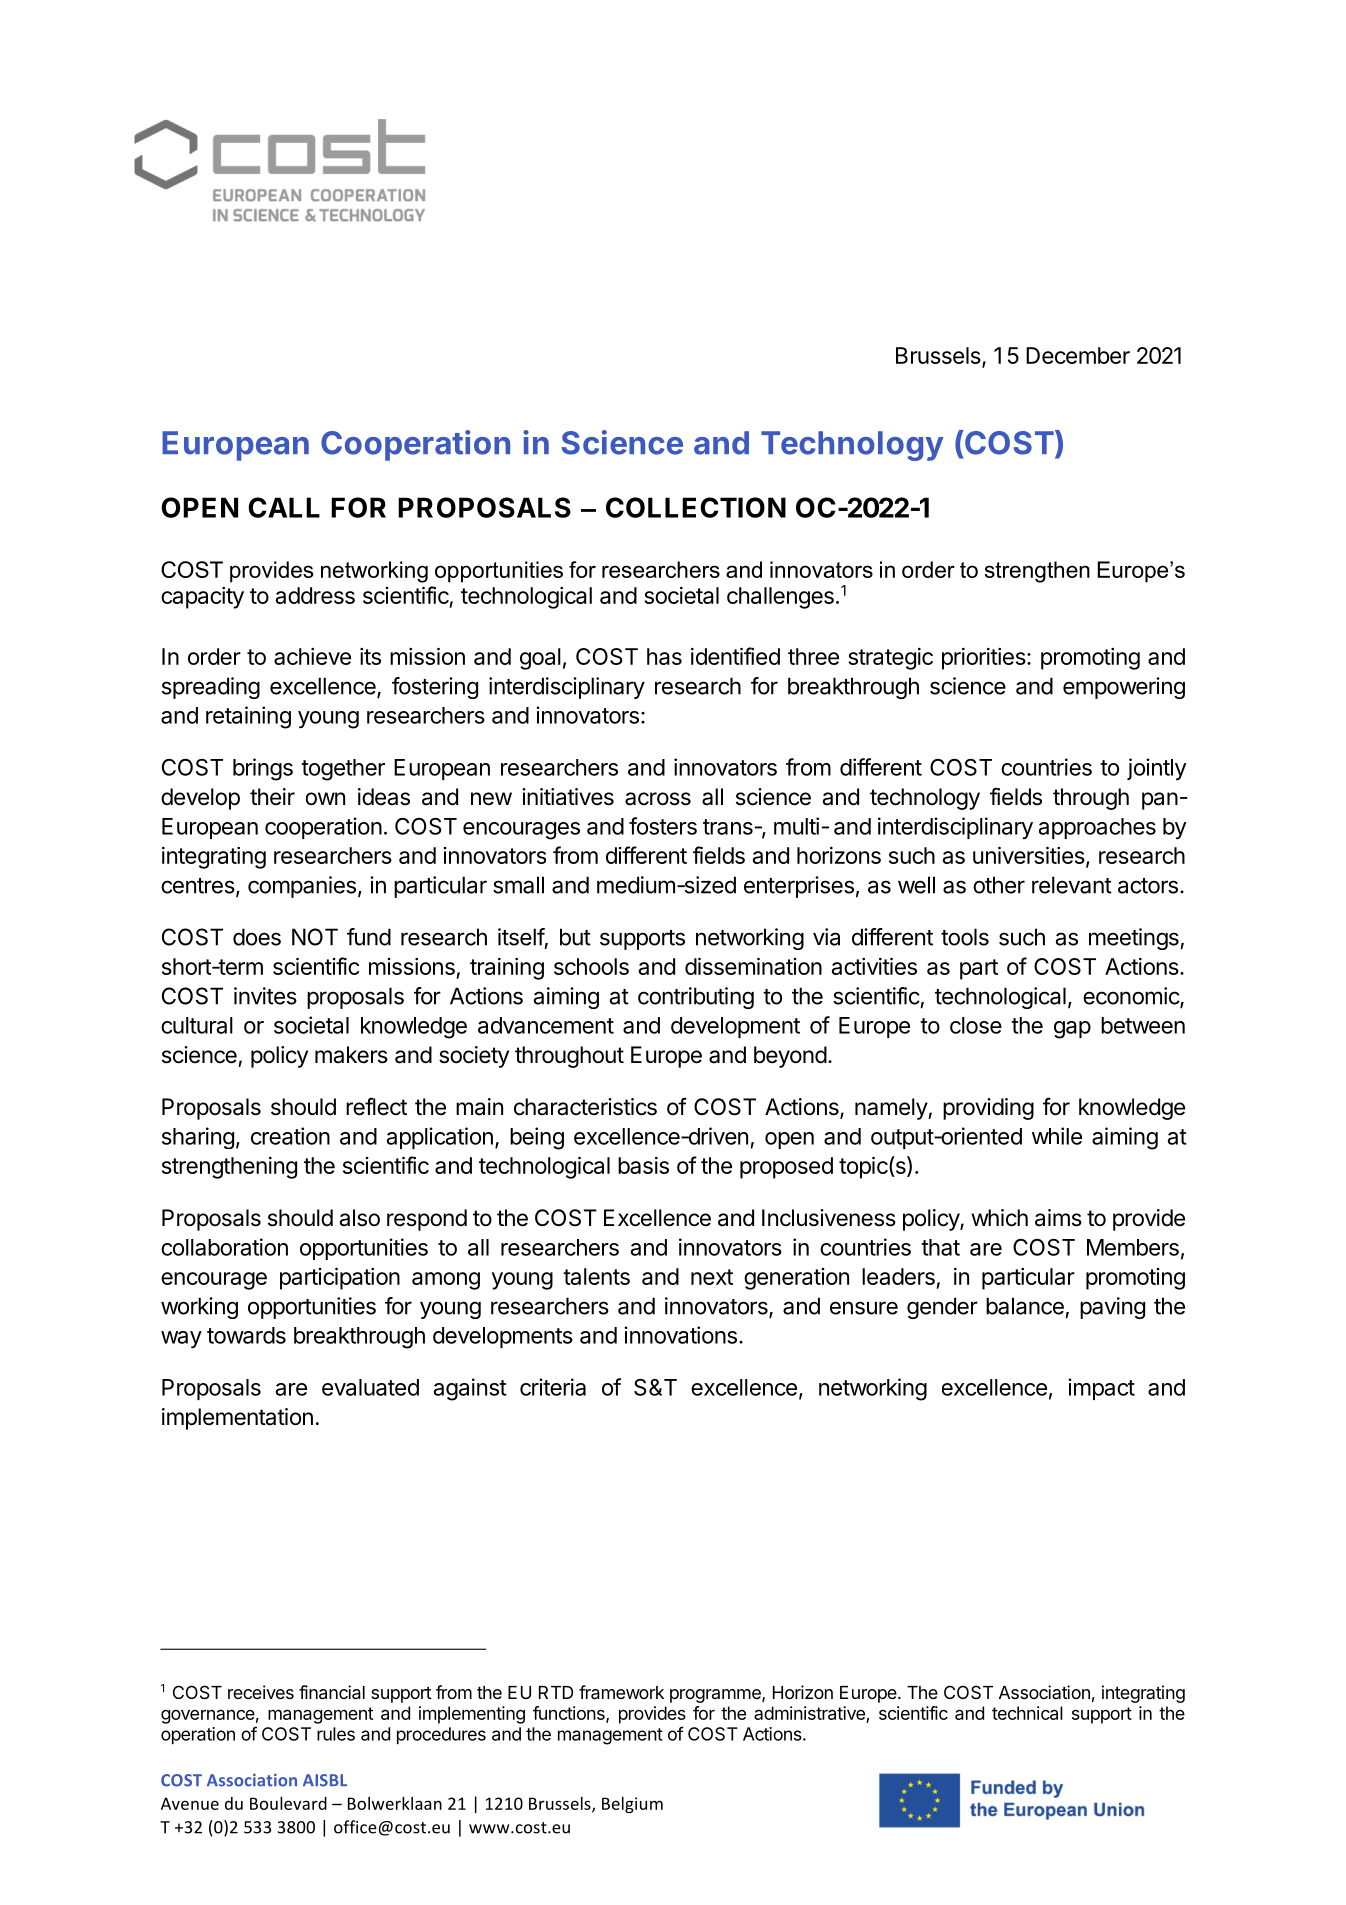  Describe the element at coordinates (1027, 1713) in the image. I see `technical` at that location.
